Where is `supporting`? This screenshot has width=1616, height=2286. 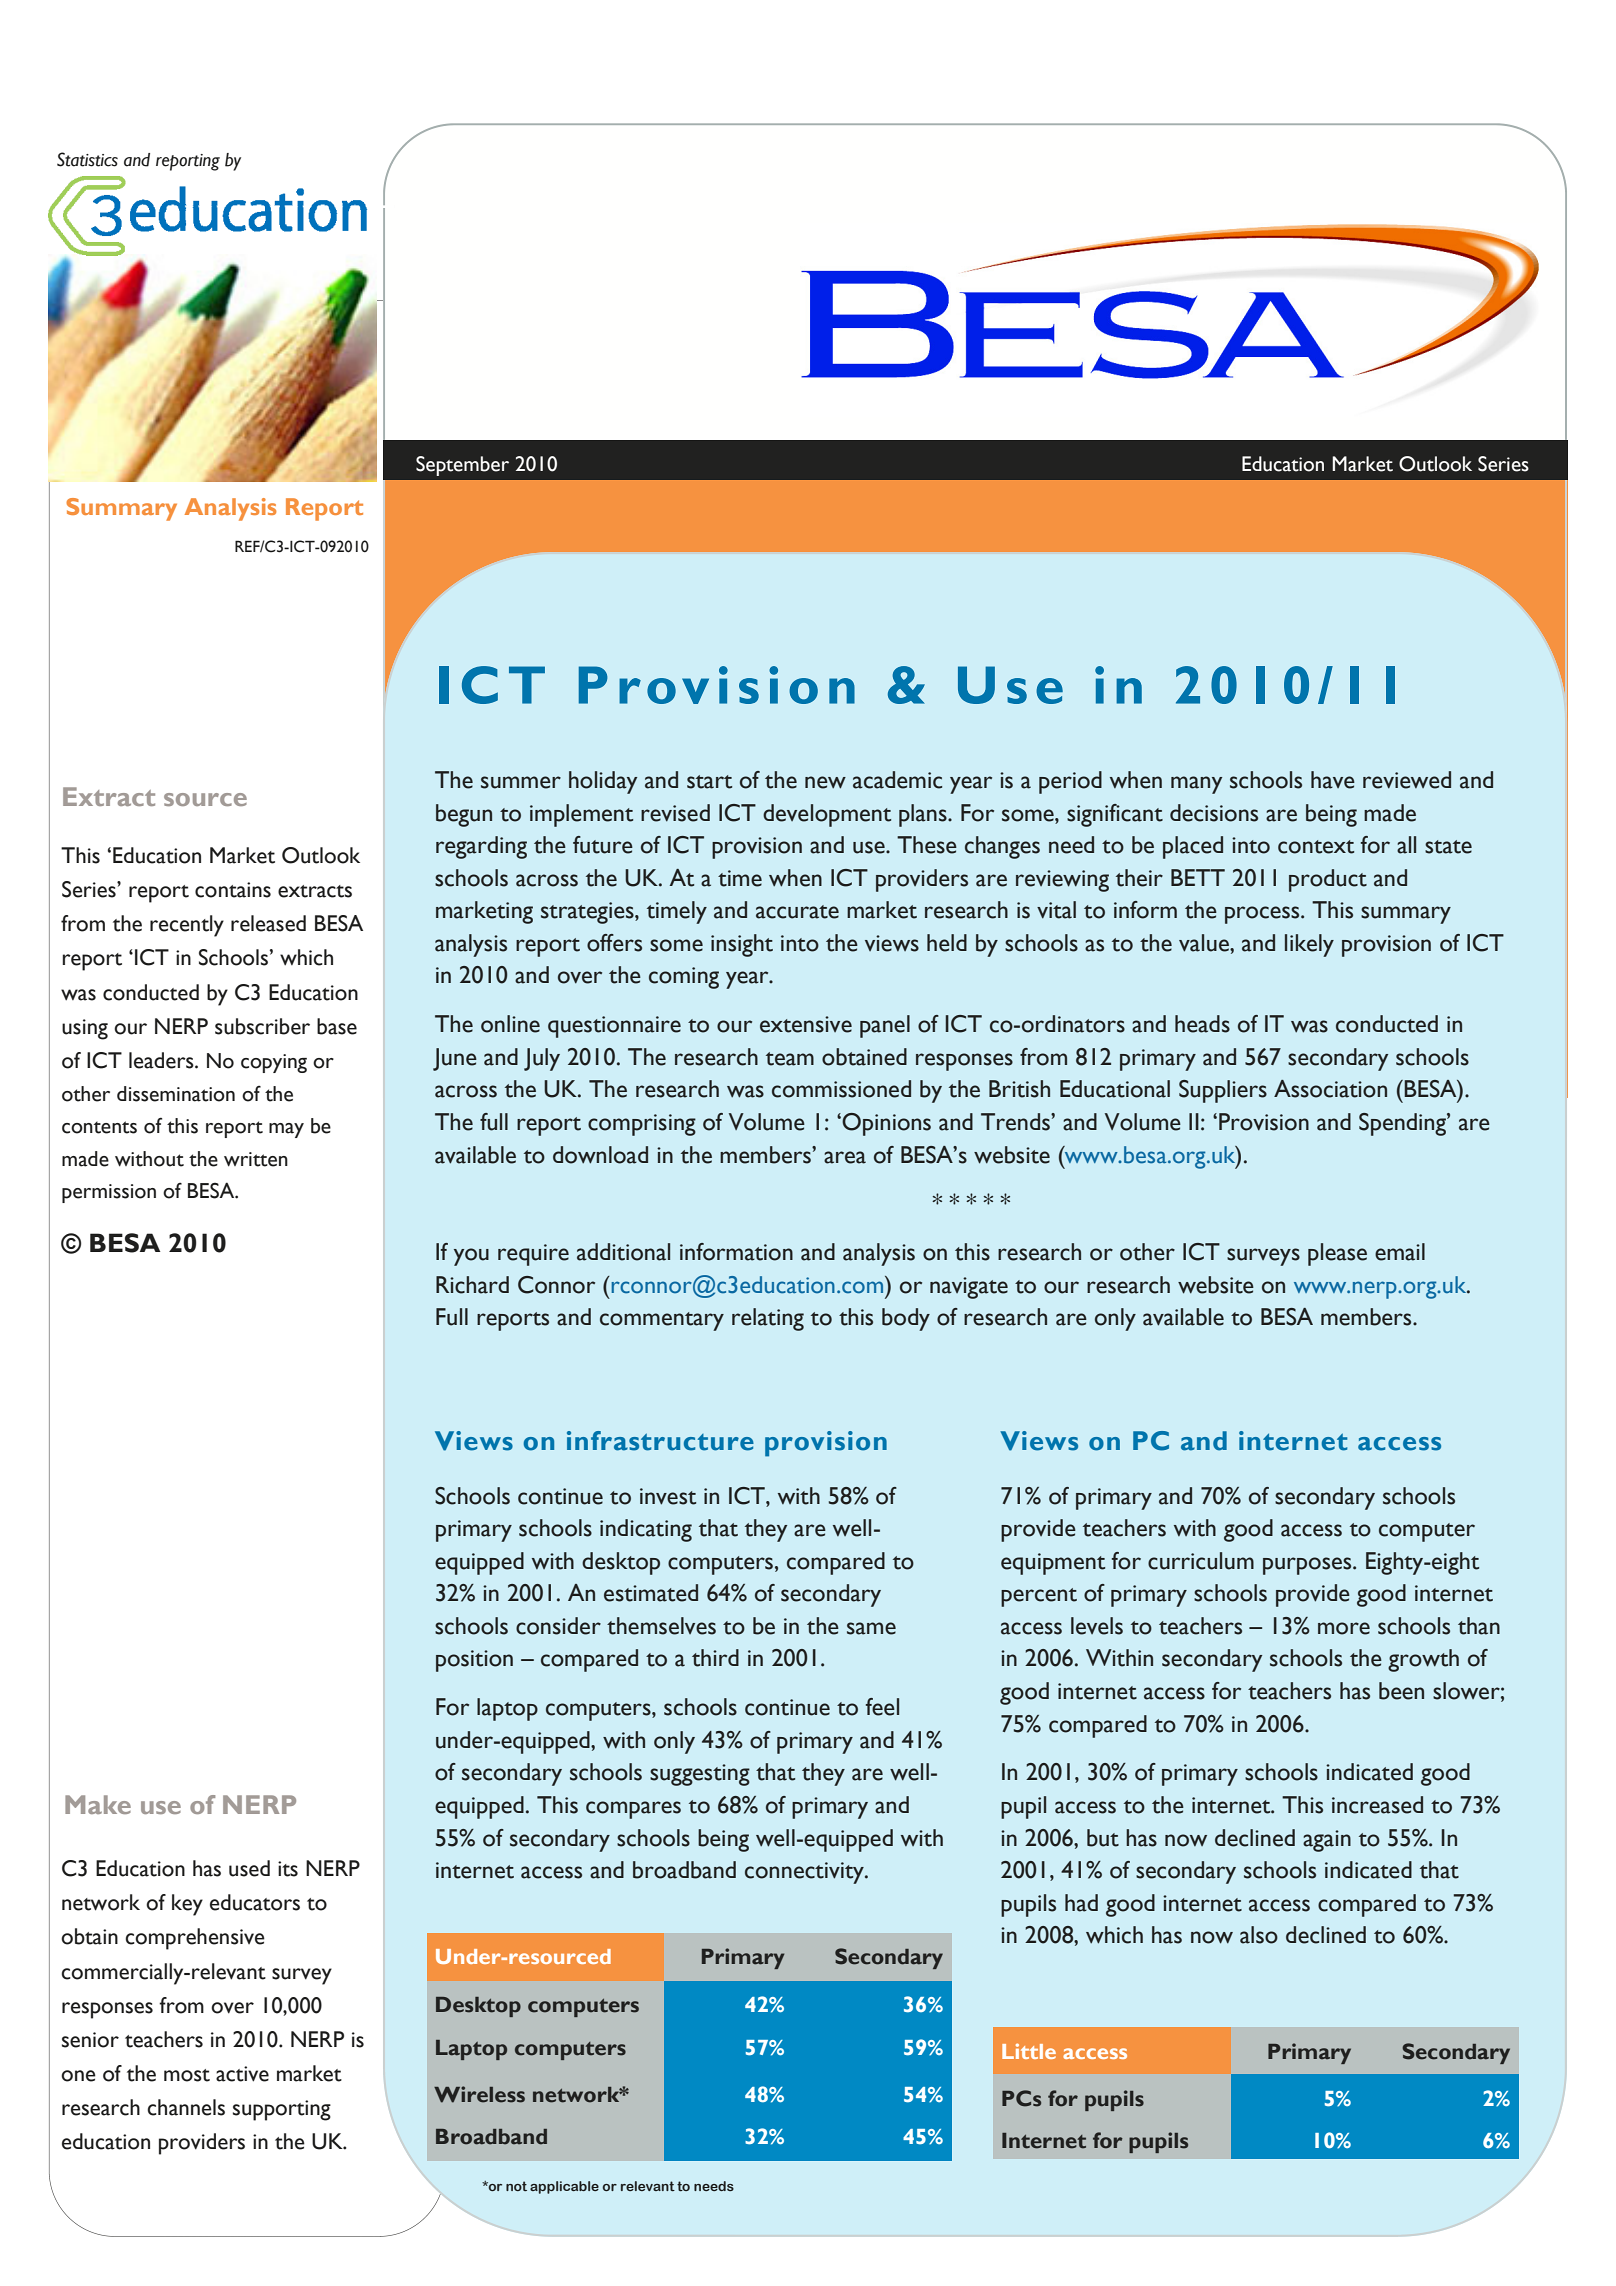 supporting is located at coordinates (282, 2110).
